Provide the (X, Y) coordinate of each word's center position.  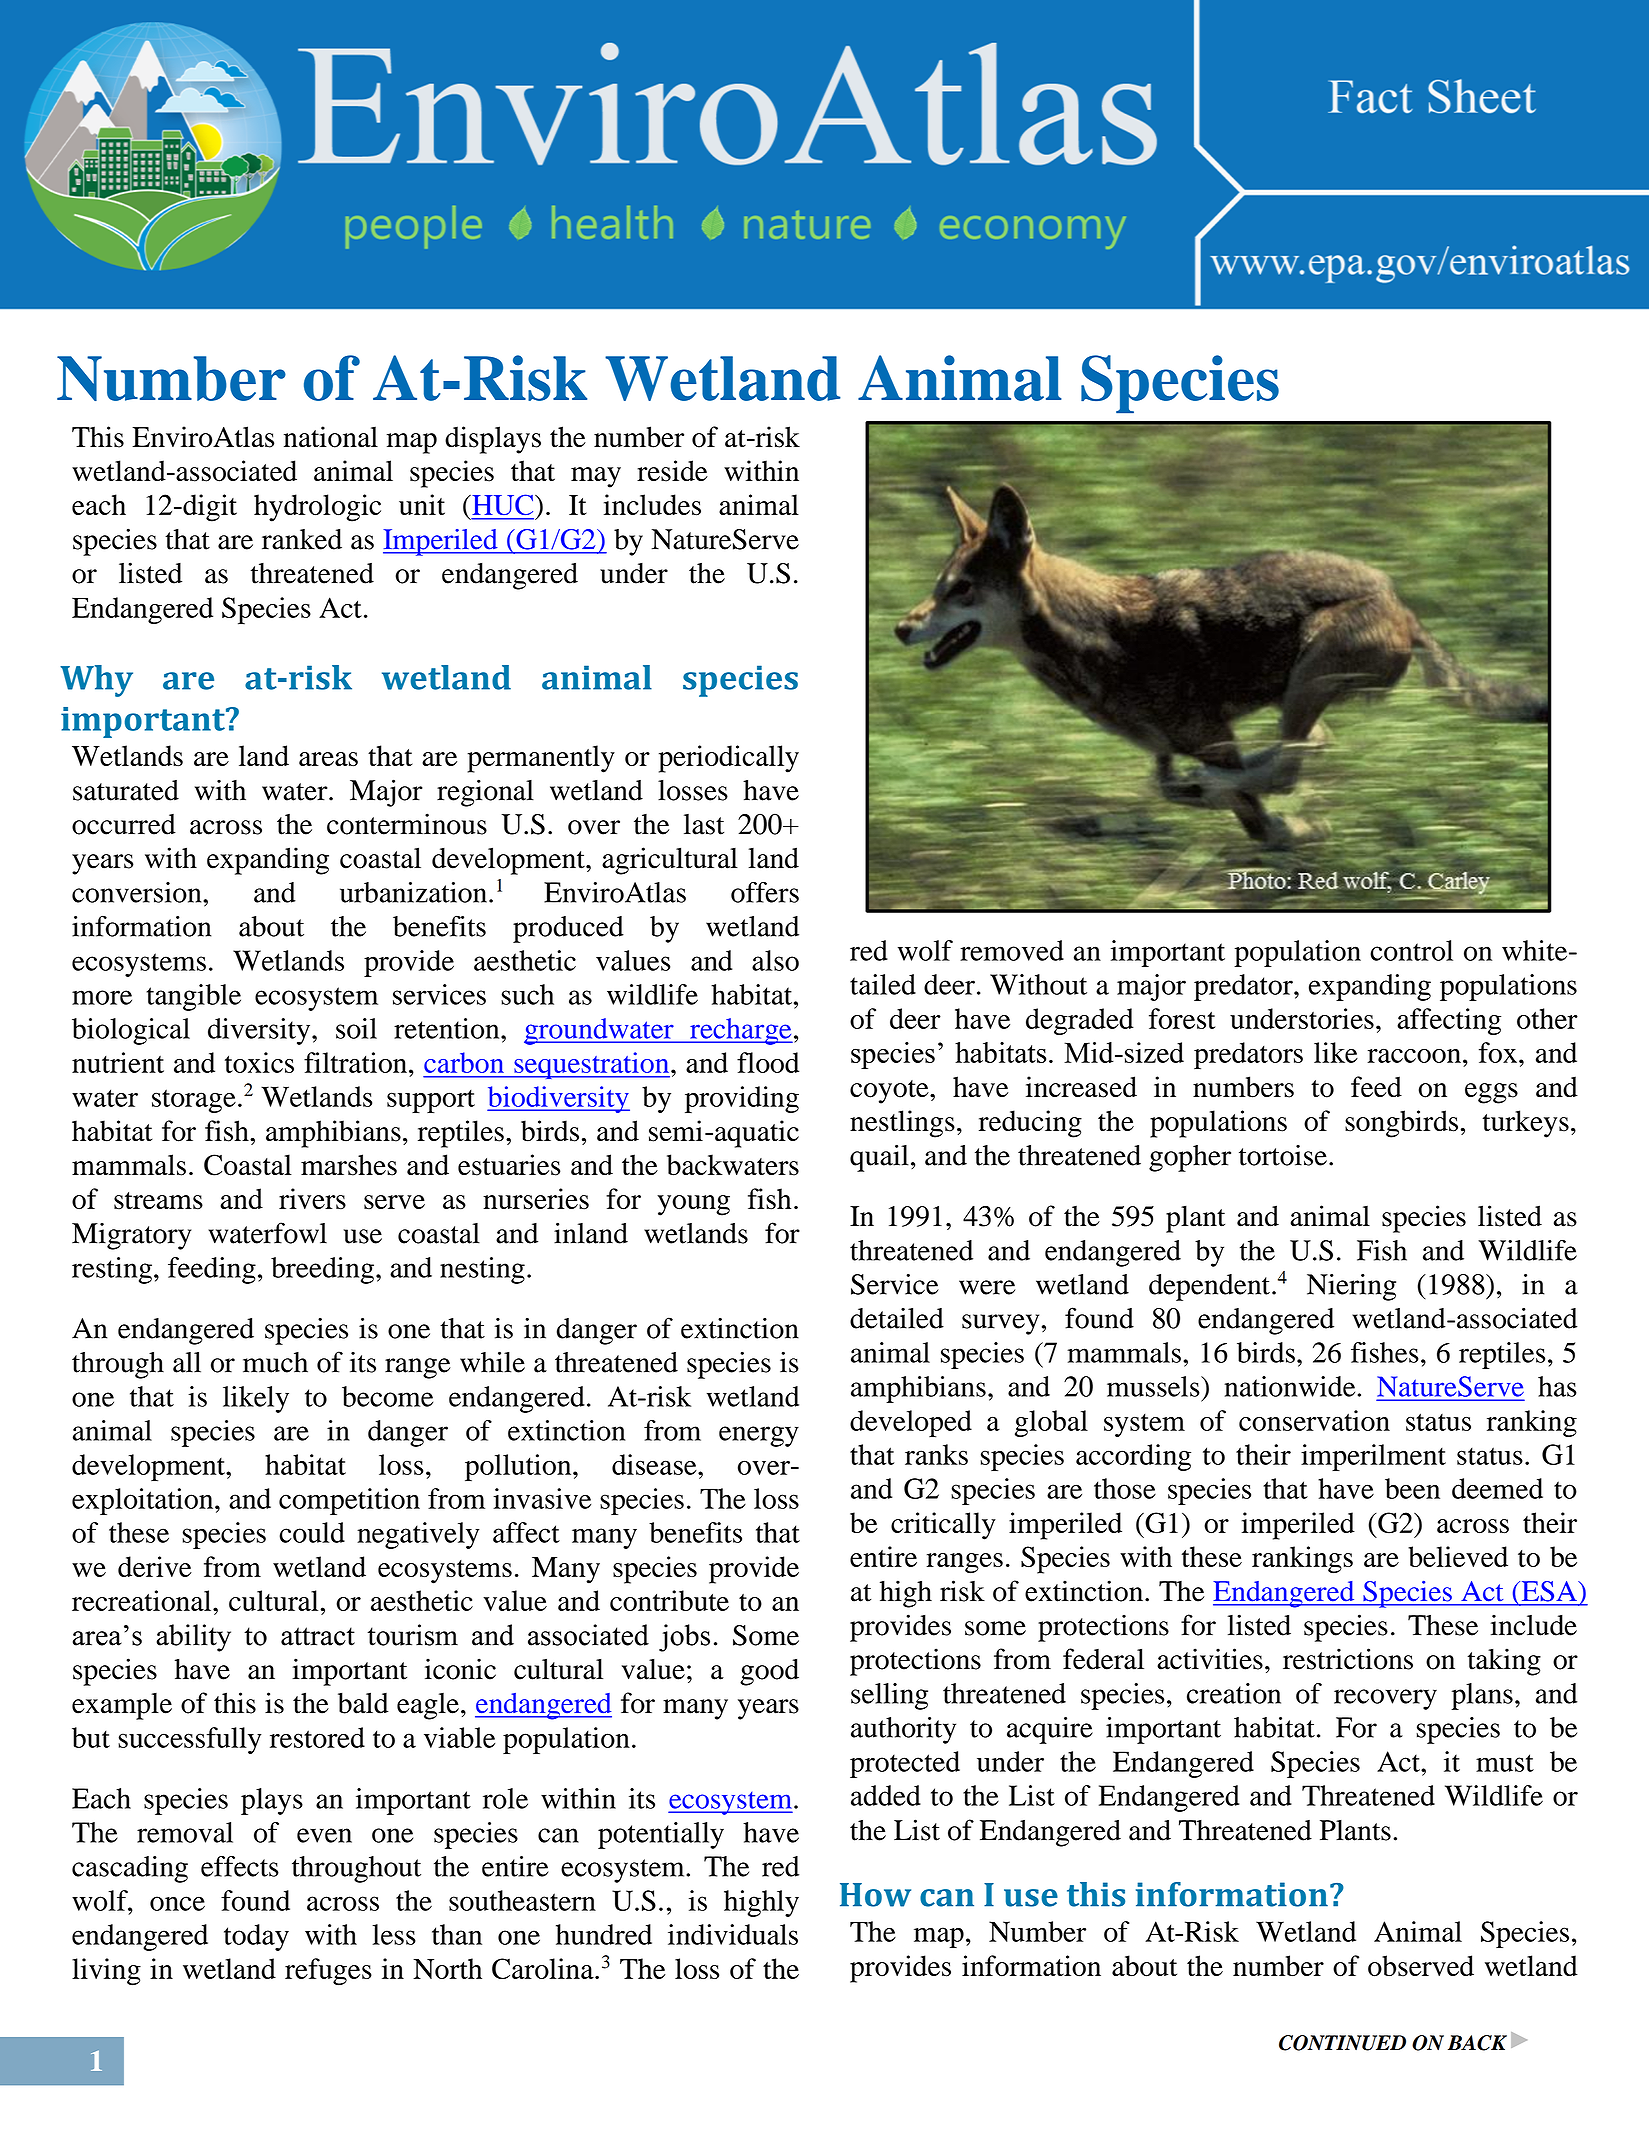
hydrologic (317, 508)
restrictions (1348, 1659)
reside (672, 471)
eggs (1491, 1093)
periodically (729, 759)
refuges (328, 1972)
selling (889, 1696)
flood (768, 1062)
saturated (126, 790)
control (1411, 950)
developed (911, 1424)
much (275, 1362)
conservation (1314, 1420)
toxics (259, 1062)
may (596, 477)
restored (317, 1737)
